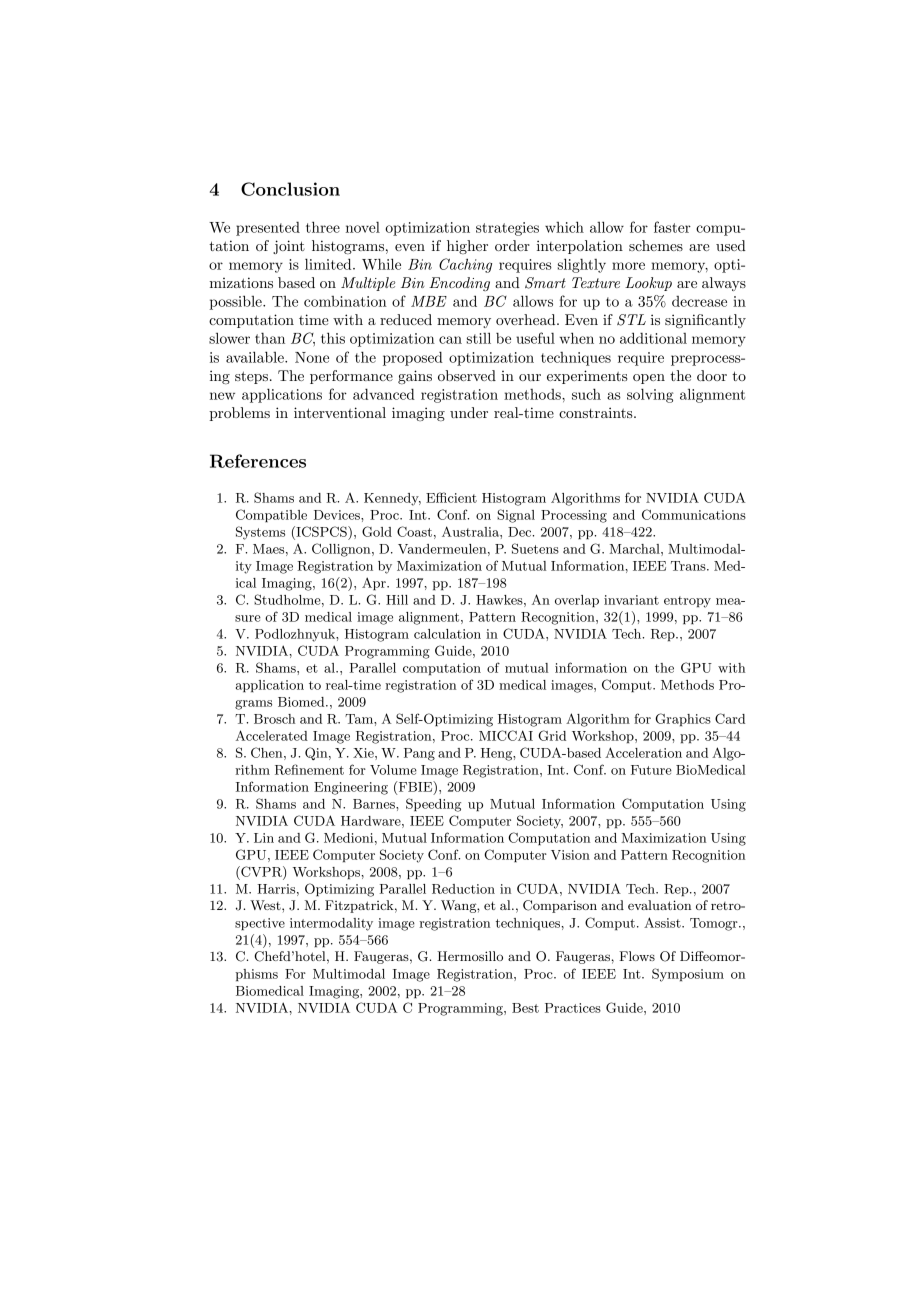 This screenshot has width=924, height=1308. Describe the element at coordinates (507, 229) in the screenshot. I see `strategies` at that location.
